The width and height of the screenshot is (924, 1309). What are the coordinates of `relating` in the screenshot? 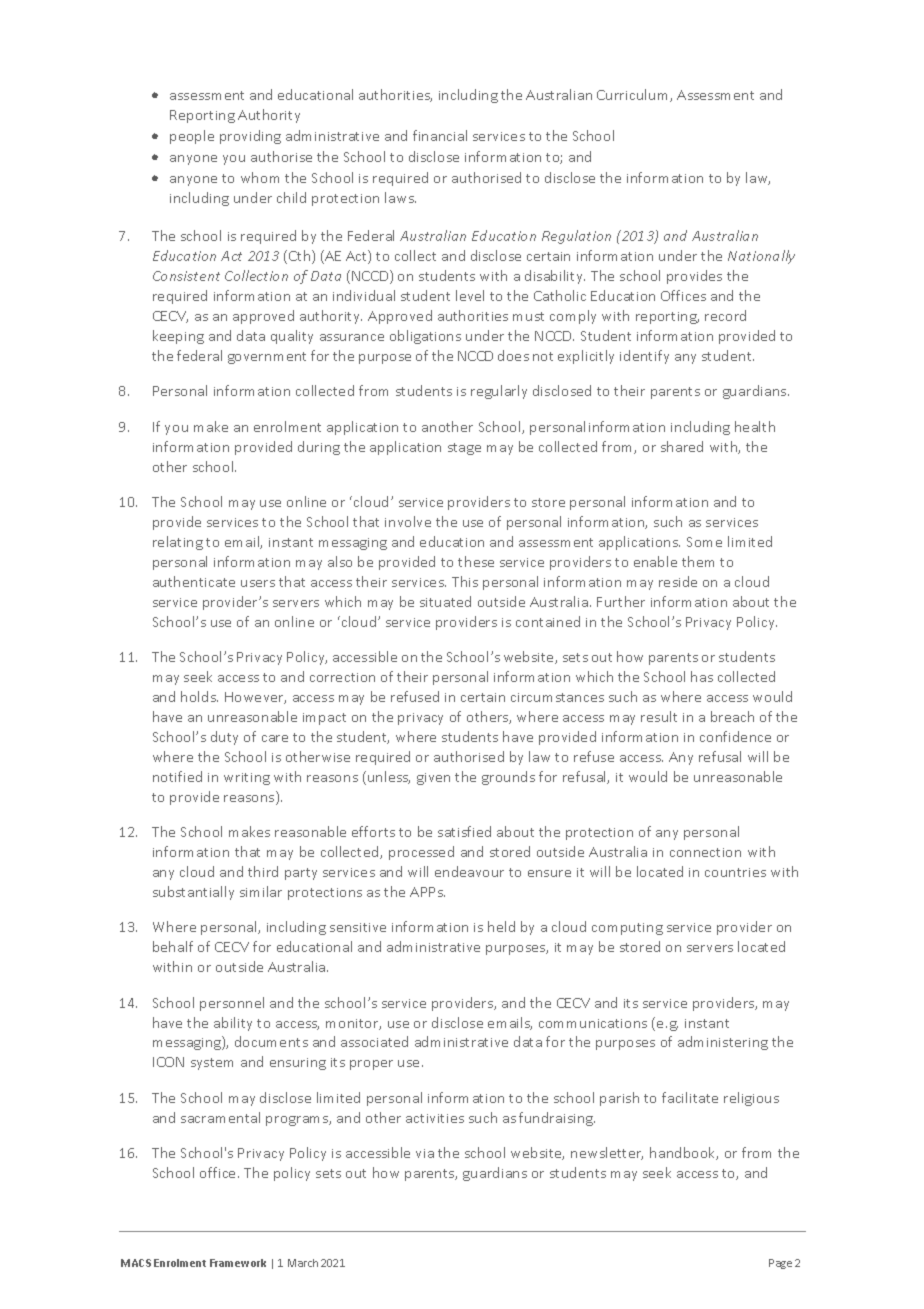 It's located at (178, 543).
